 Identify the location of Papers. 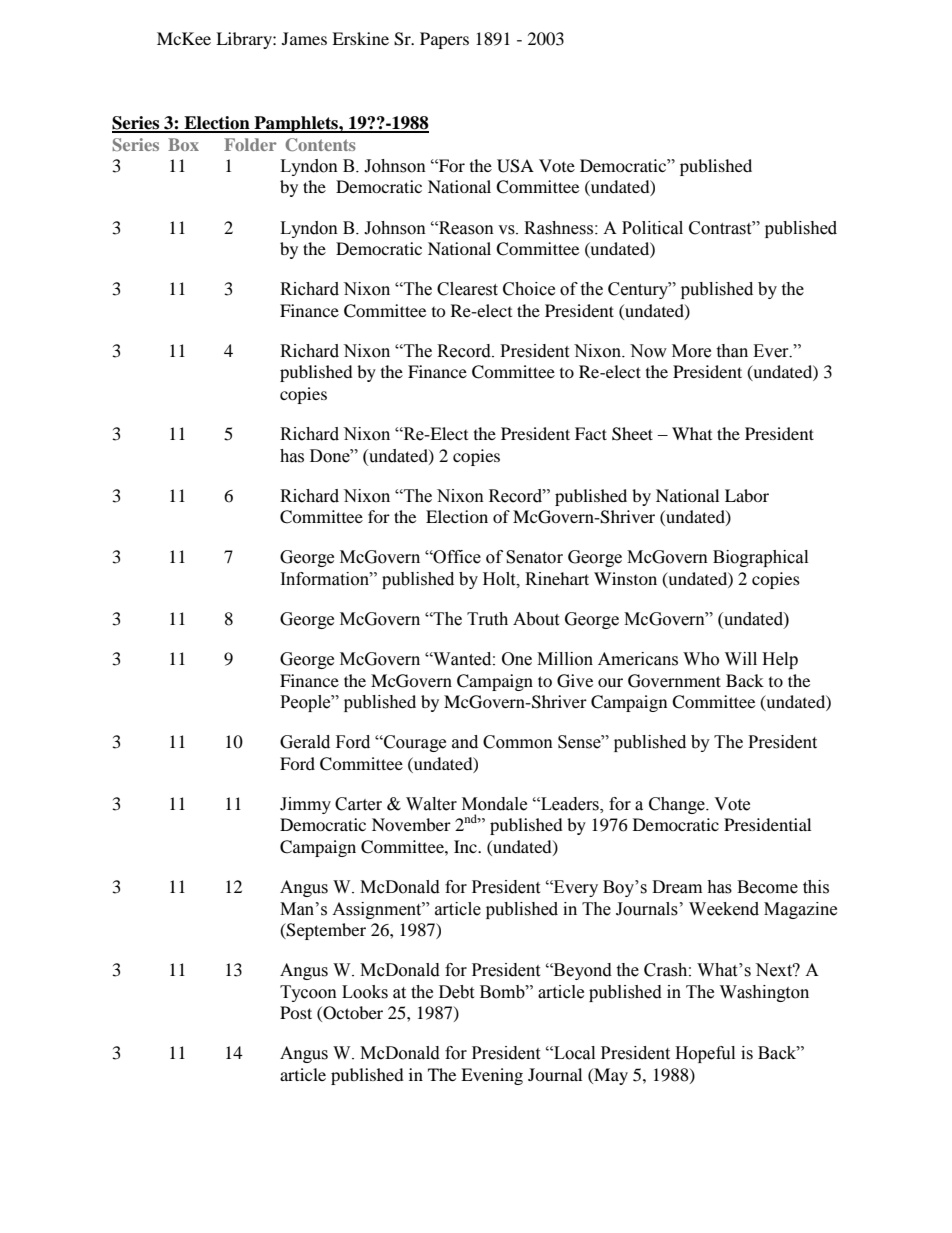
(444, 40).
